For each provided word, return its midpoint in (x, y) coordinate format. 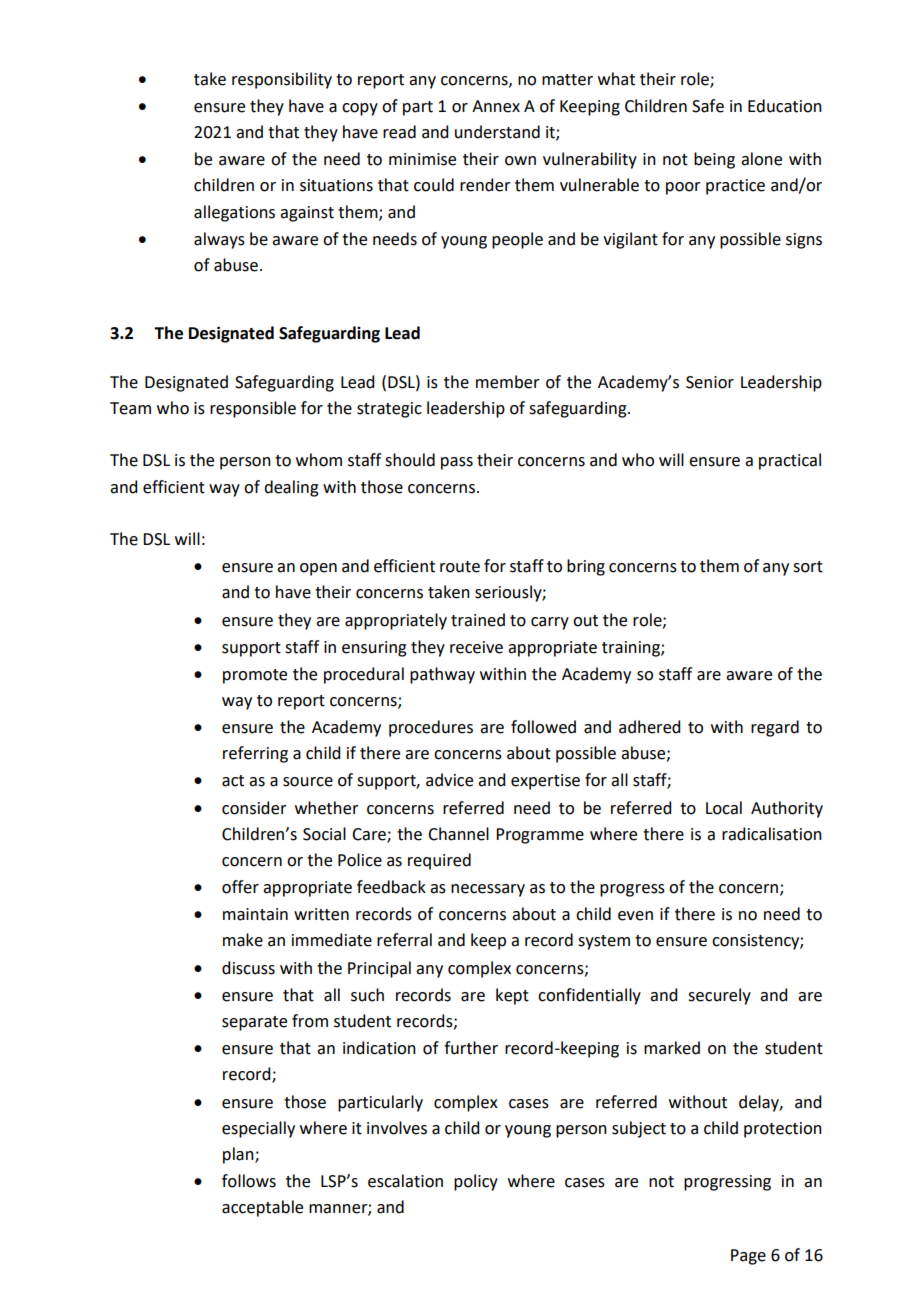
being (714, 160)
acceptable (262, 1208)
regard (775, 728)
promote (255, 676)
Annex (496, 106)
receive (476, 647)
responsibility (282, 80)
